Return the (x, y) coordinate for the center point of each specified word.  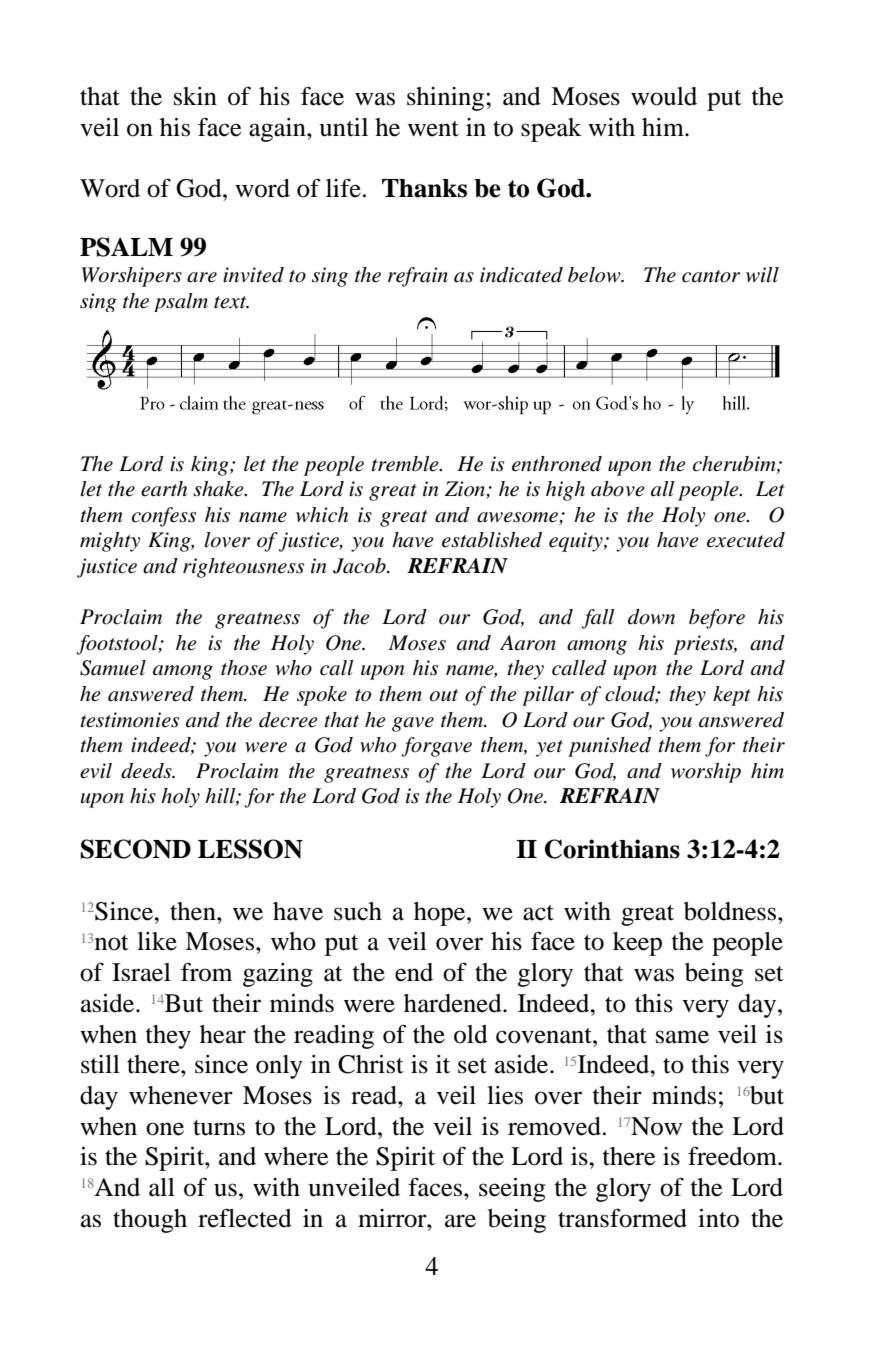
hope (441, 914)
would (664, 96)
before (717, 619)
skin (195, 96)
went (433, 129)
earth (164, 489)
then (194, 911)
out (444, 695)
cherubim (735, 464)
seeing (512, 1190)
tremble (406, 464)
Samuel (113, 668)
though (150, 1221)
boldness (731, 911)
